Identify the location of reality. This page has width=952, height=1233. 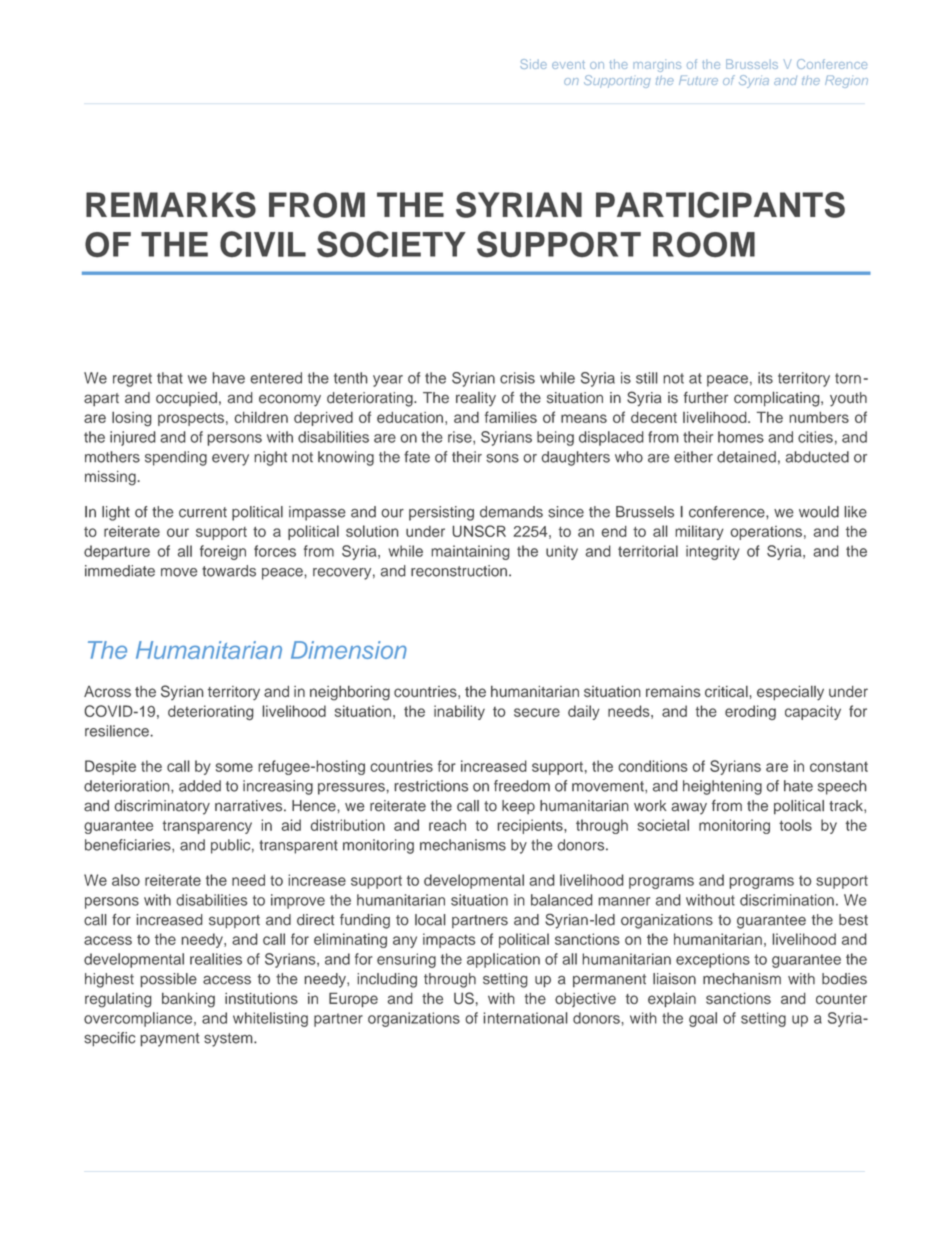
(476, 399).
